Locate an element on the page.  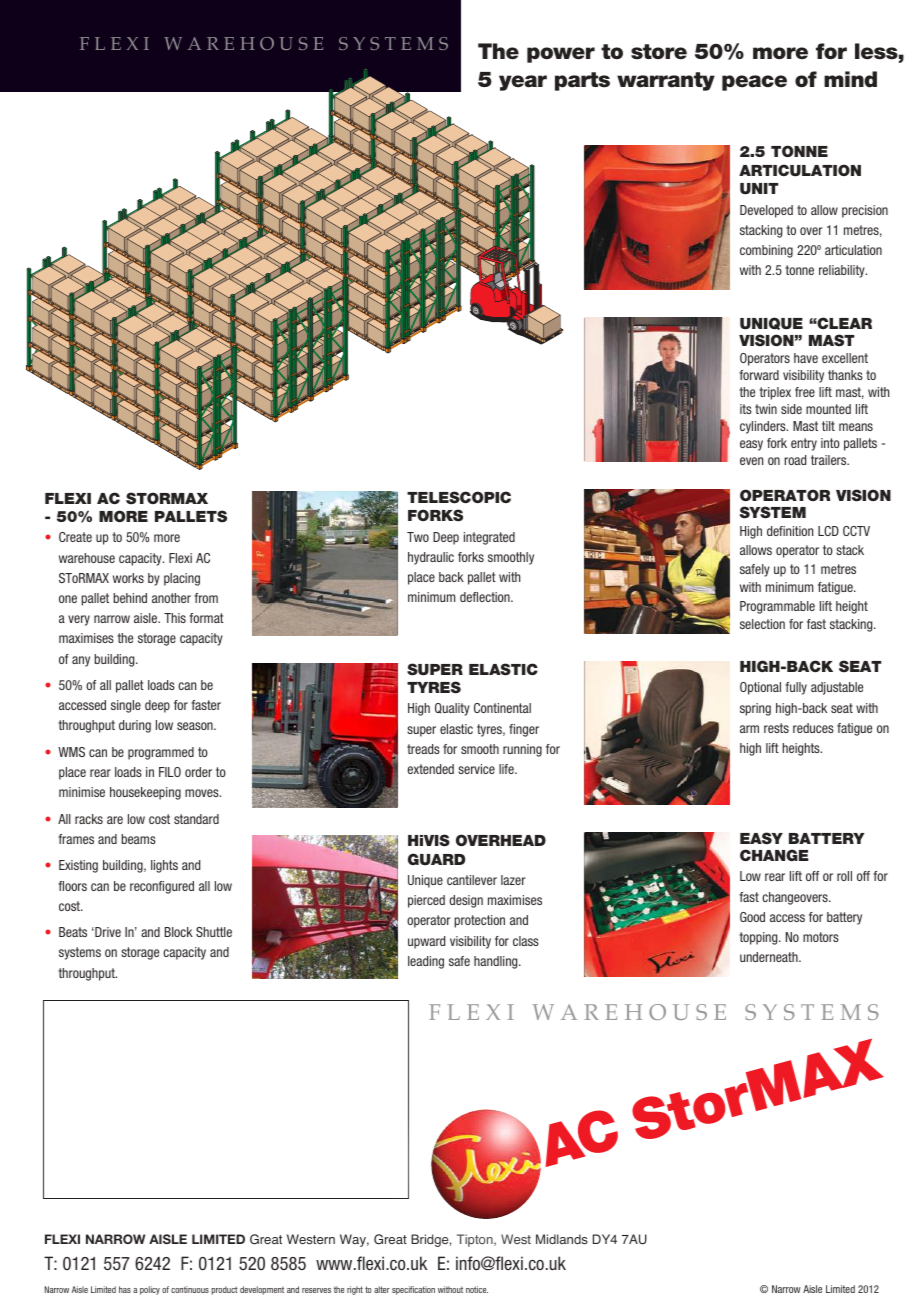
policy is located at coordinates (150, 1290).
